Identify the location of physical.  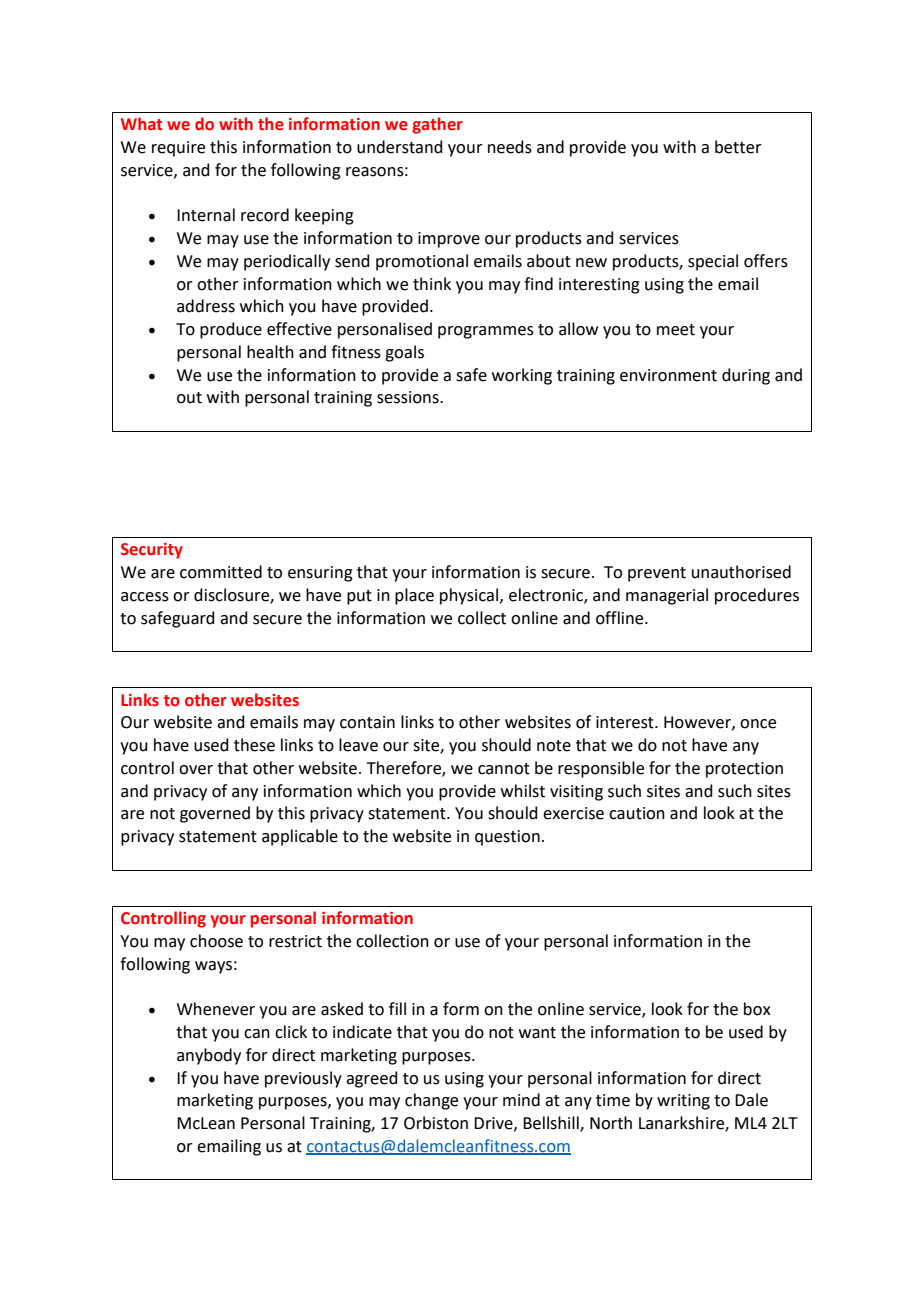
(470, 596).
